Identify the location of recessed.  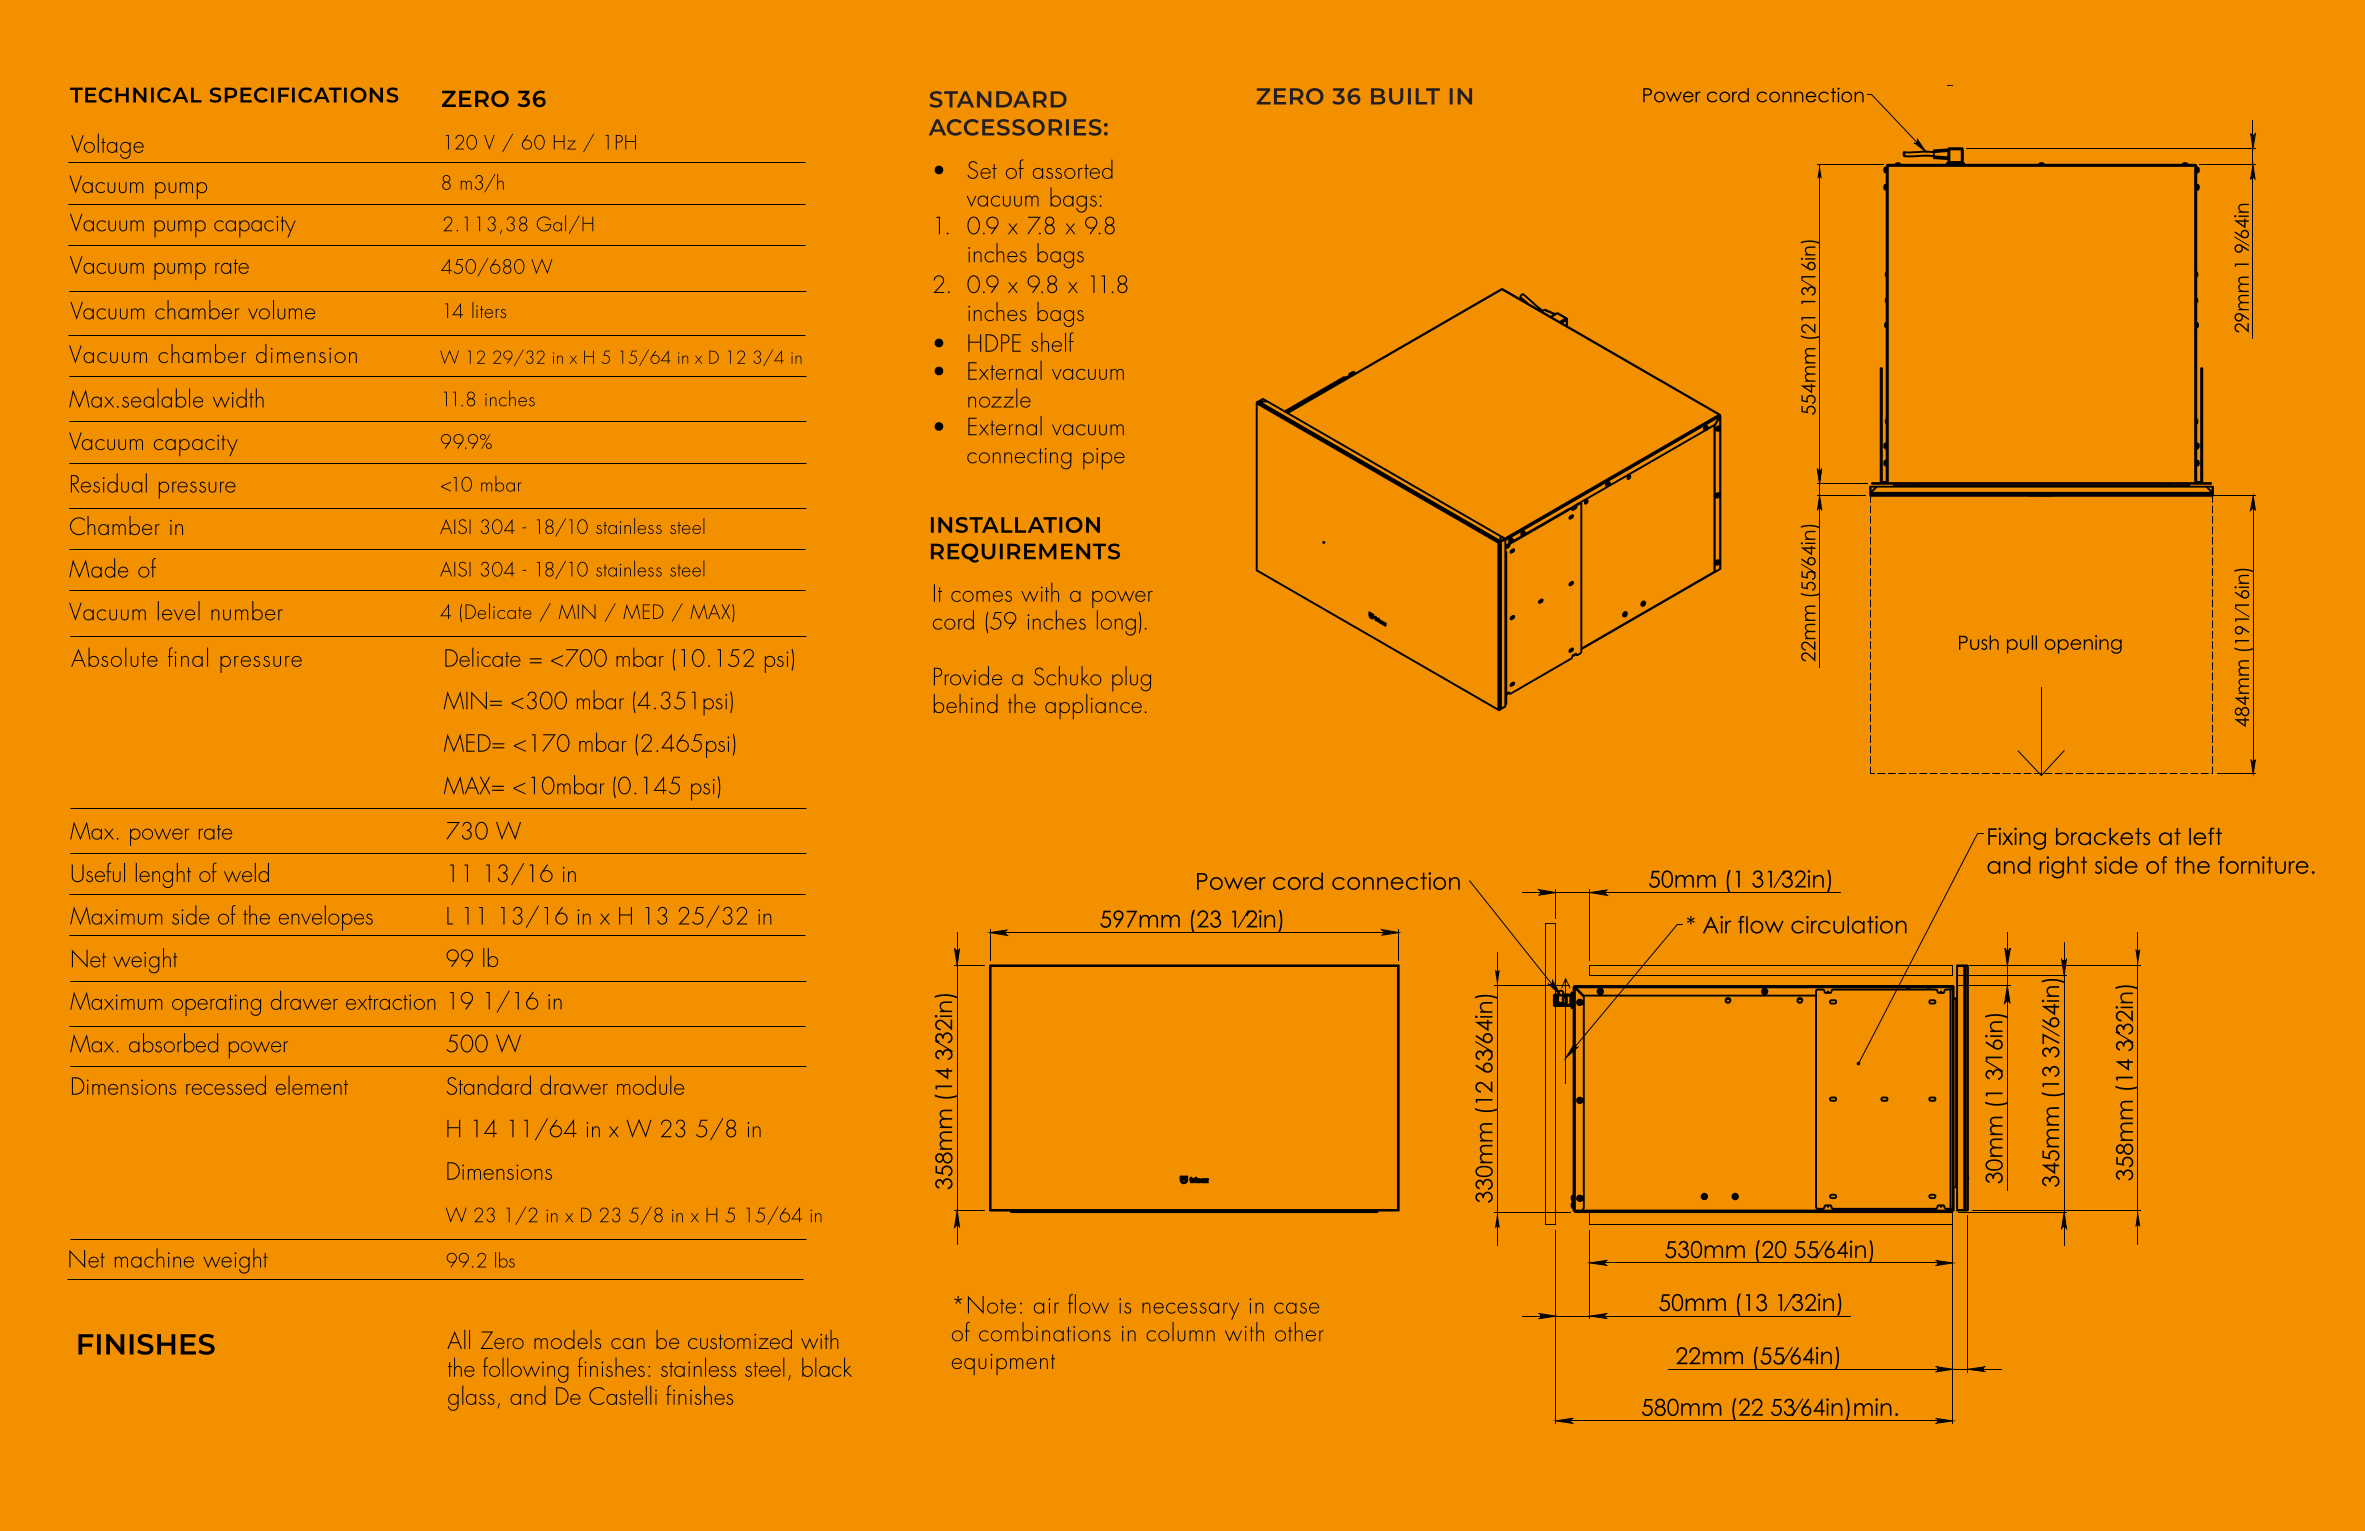
(226, 1085).
